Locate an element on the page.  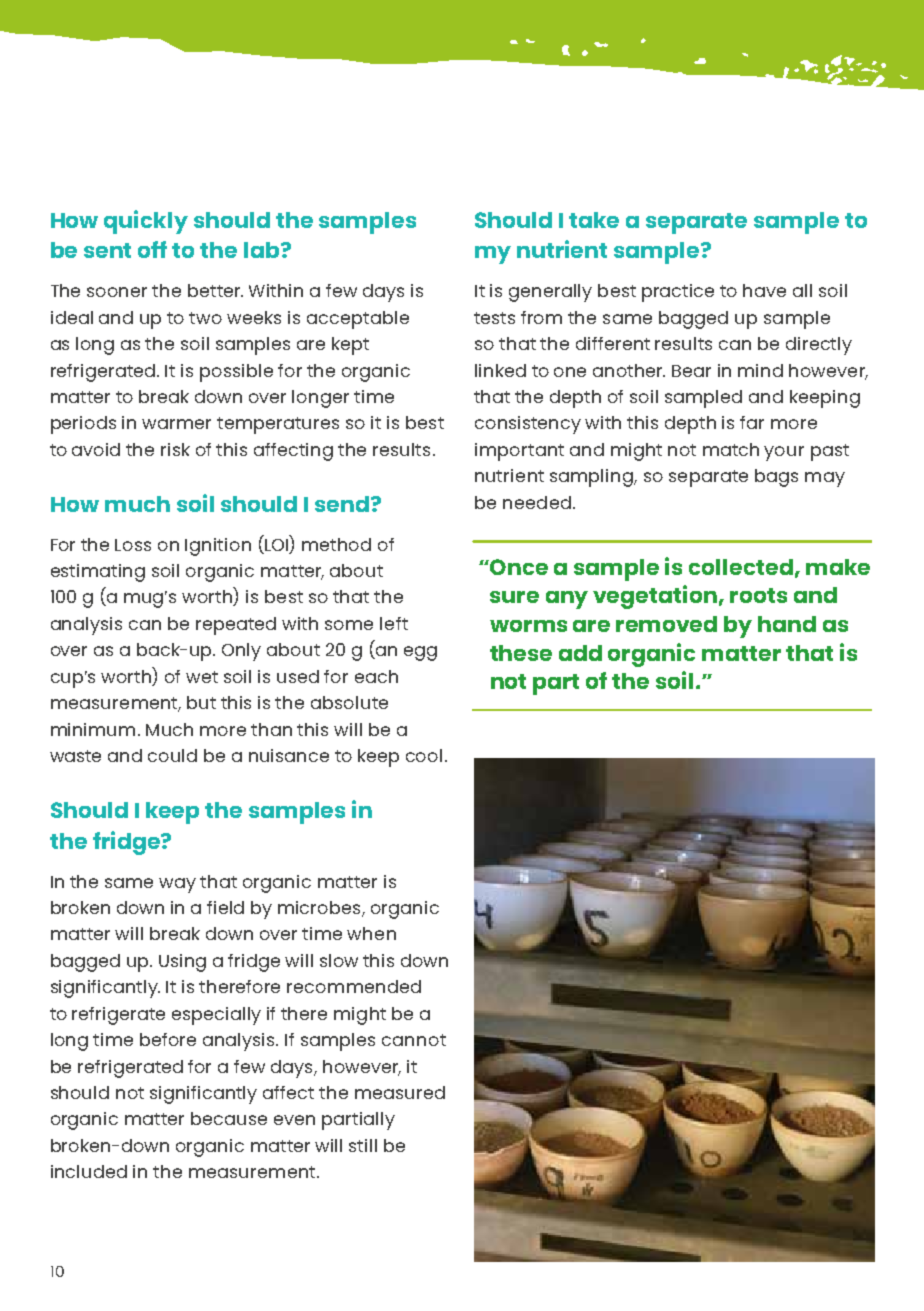
consistency is located at coordinates (528, 425).
